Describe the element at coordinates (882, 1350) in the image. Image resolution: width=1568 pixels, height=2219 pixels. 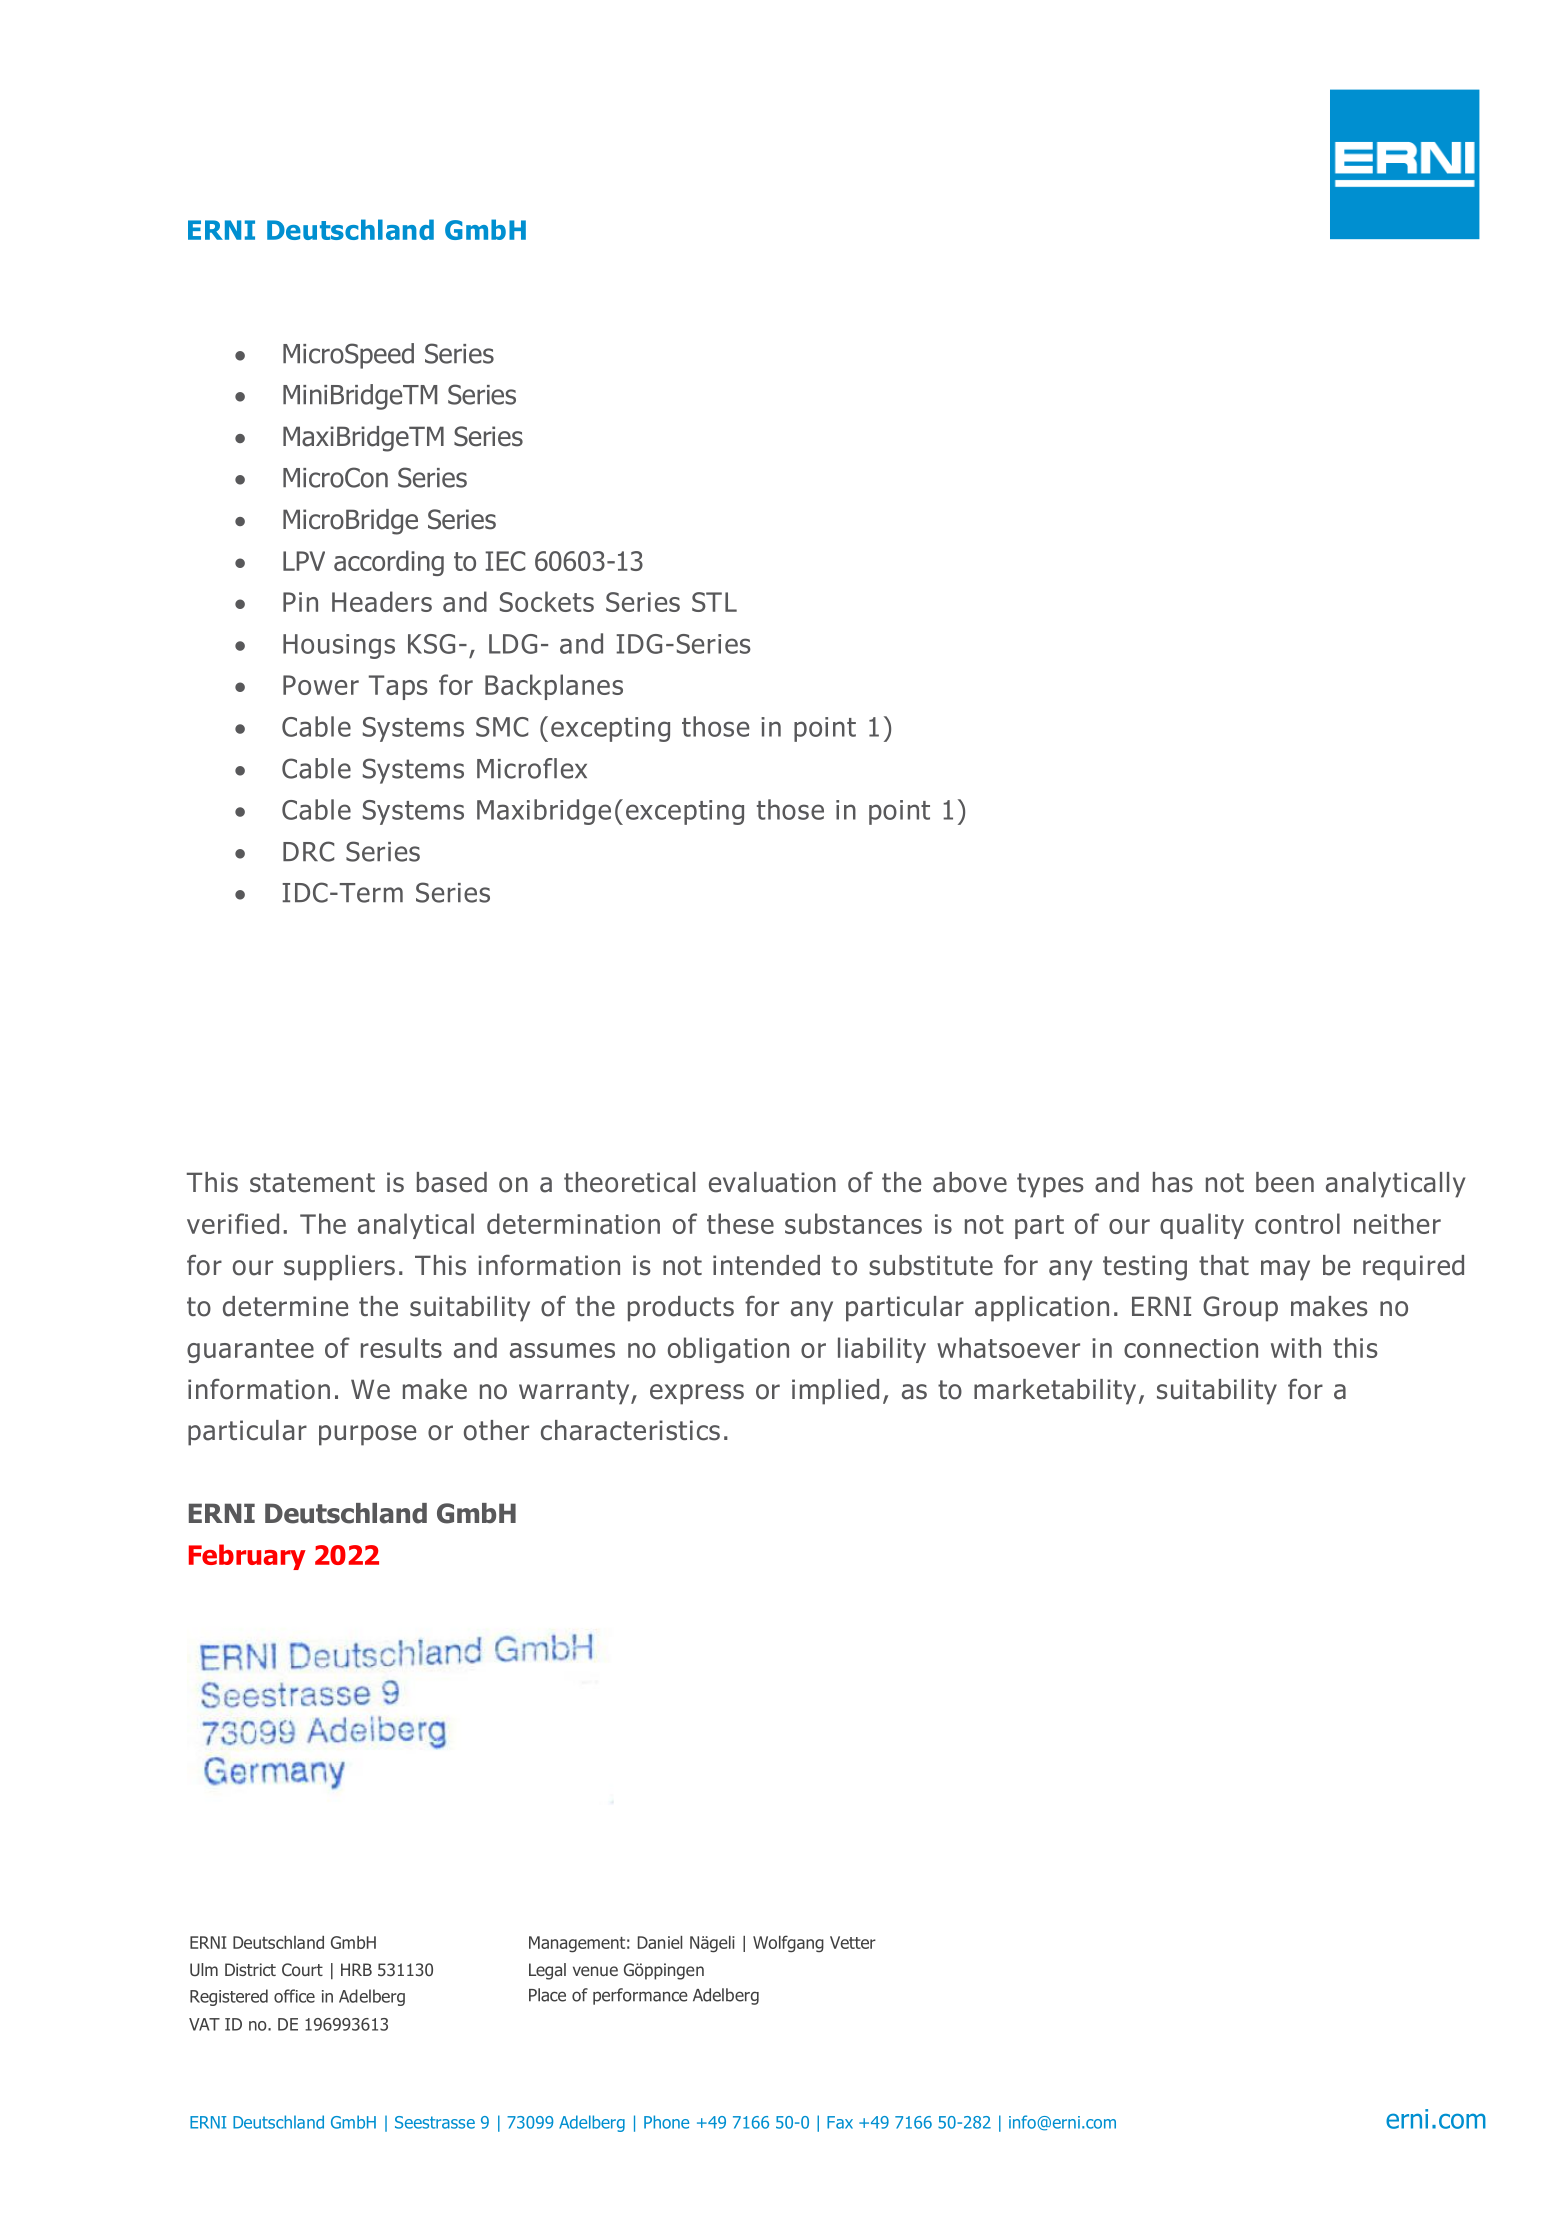
I see `liability` at that location.
